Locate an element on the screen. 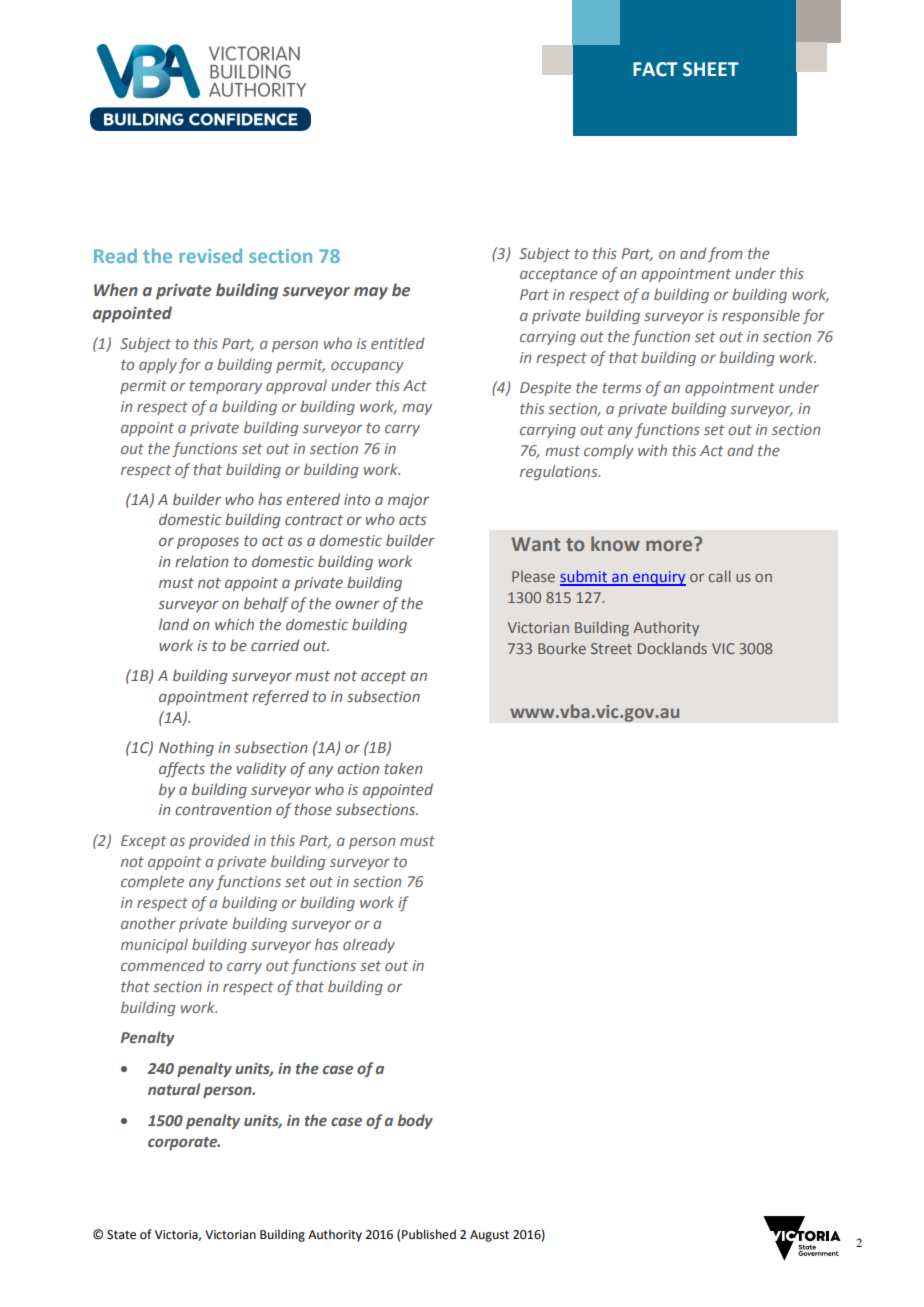  owner is located at coordinates (357, 604).
